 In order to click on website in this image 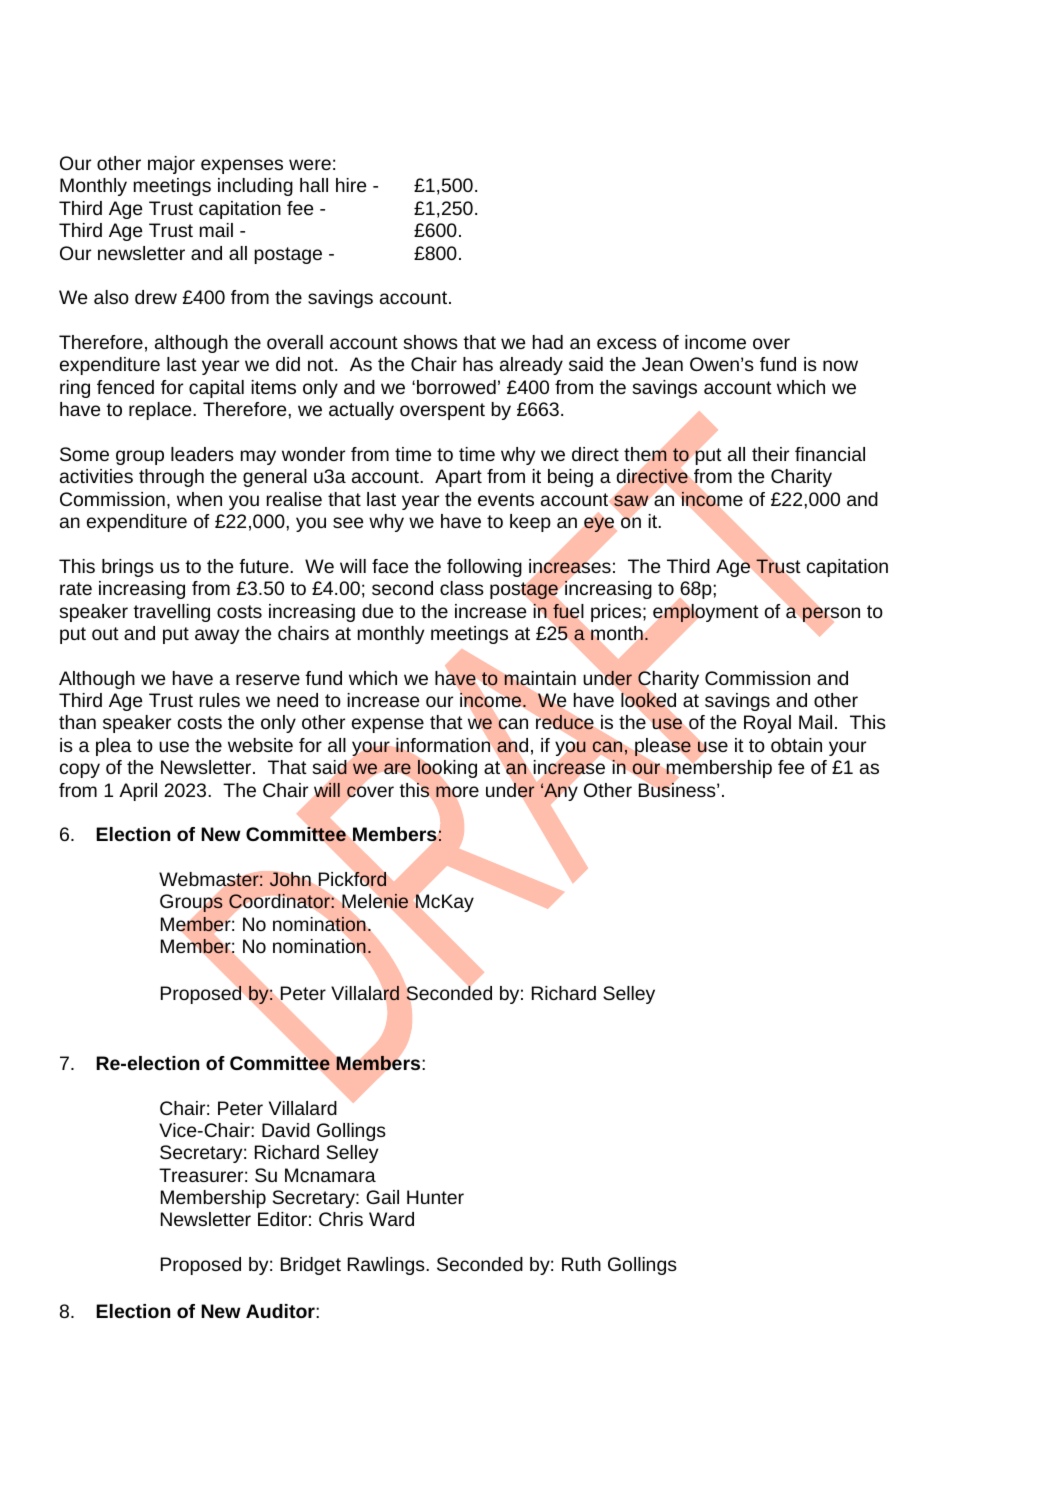, I will do `click(260, 745)`.
